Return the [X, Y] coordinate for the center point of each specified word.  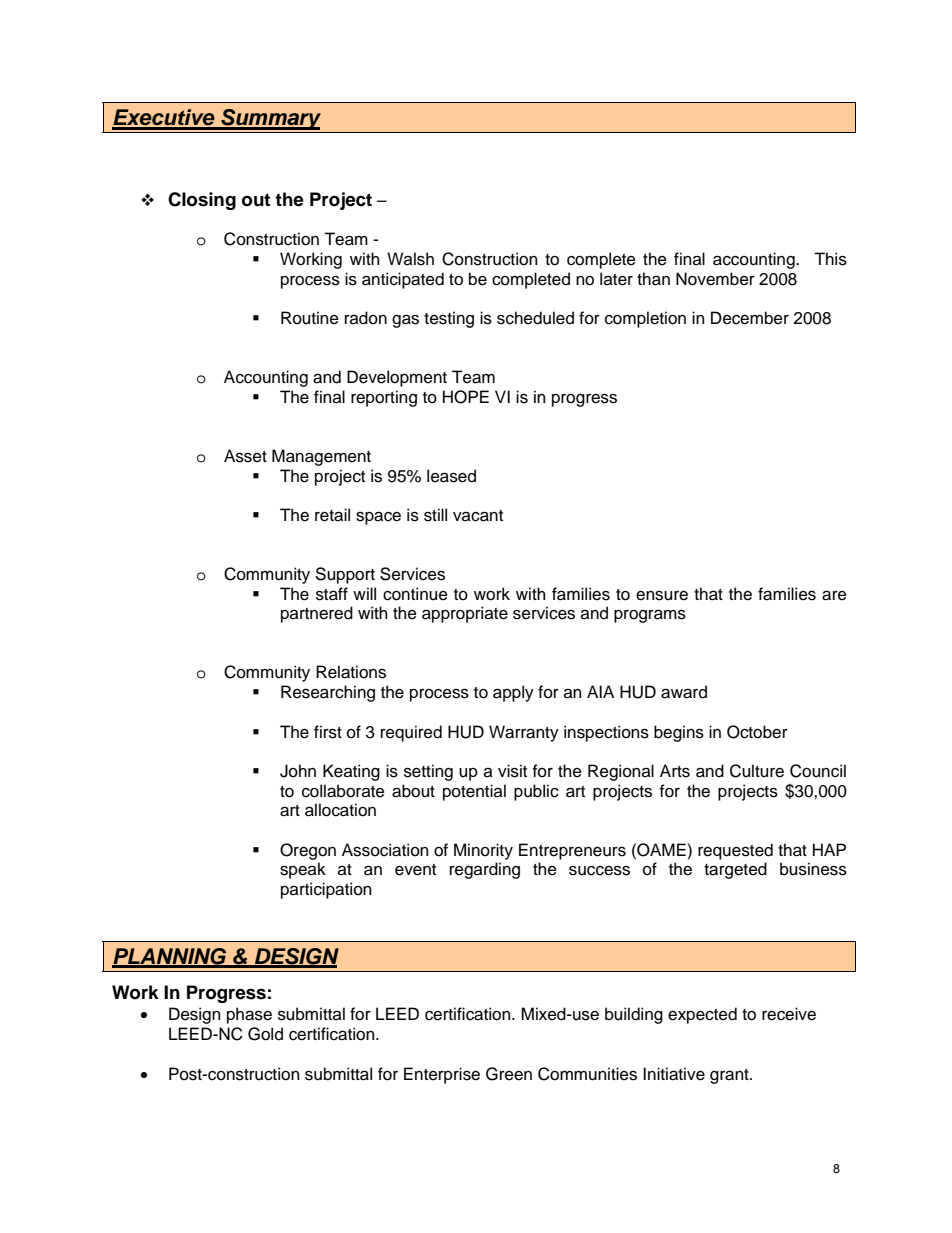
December [750, 318]
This [830, 259]
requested [735, 851]
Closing [202, 201]
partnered [317, 614]
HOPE [466, 397]
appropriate [465, 614]
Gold [265, 1034]
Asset [245, 456]
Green [509, 1074]
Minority [483, 851]
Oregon [308, 851]
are [834, 595]
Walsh [410, 259]
